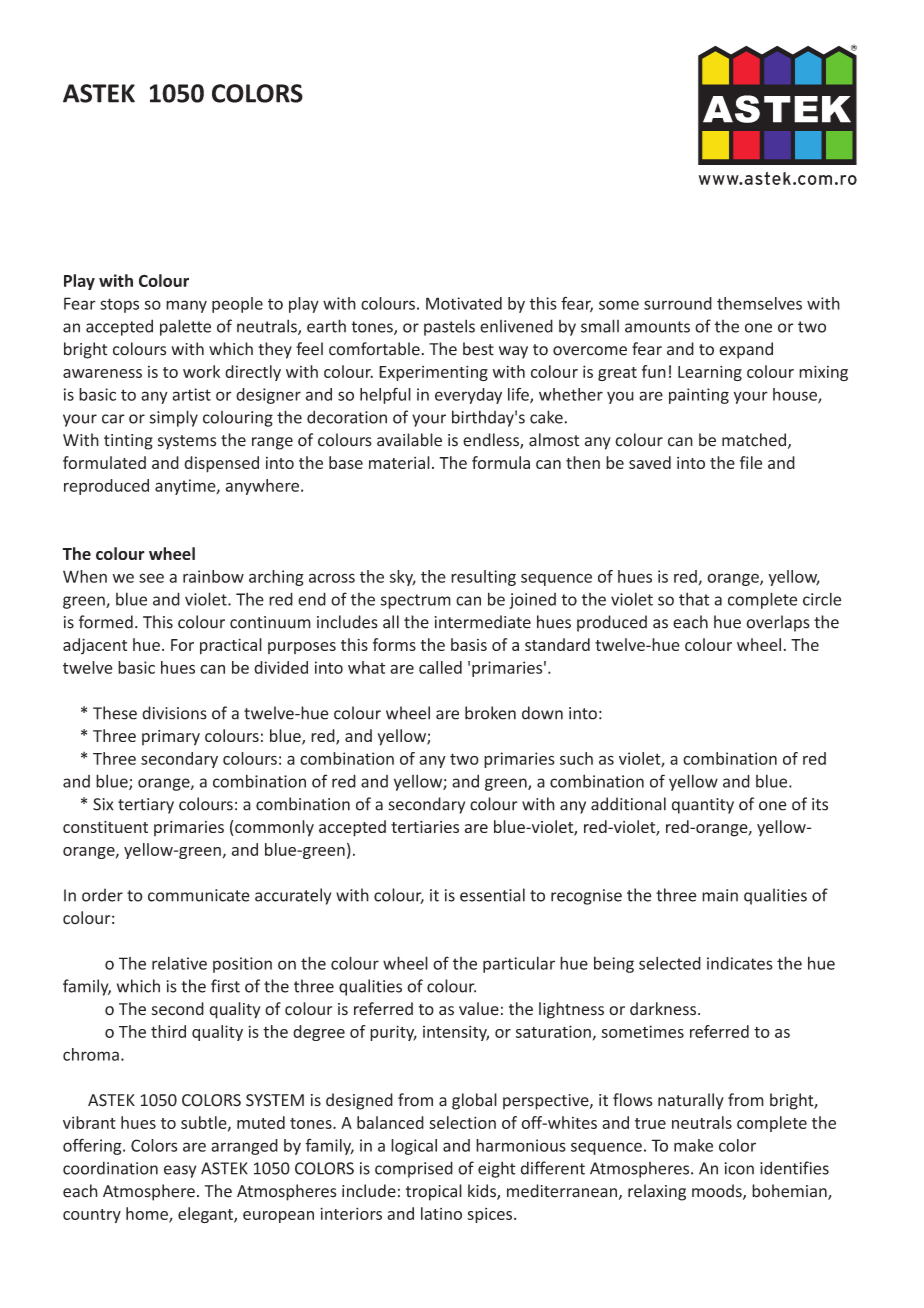 The image size is (924, 1308). I want to click on quantity, so click(703, 806).
